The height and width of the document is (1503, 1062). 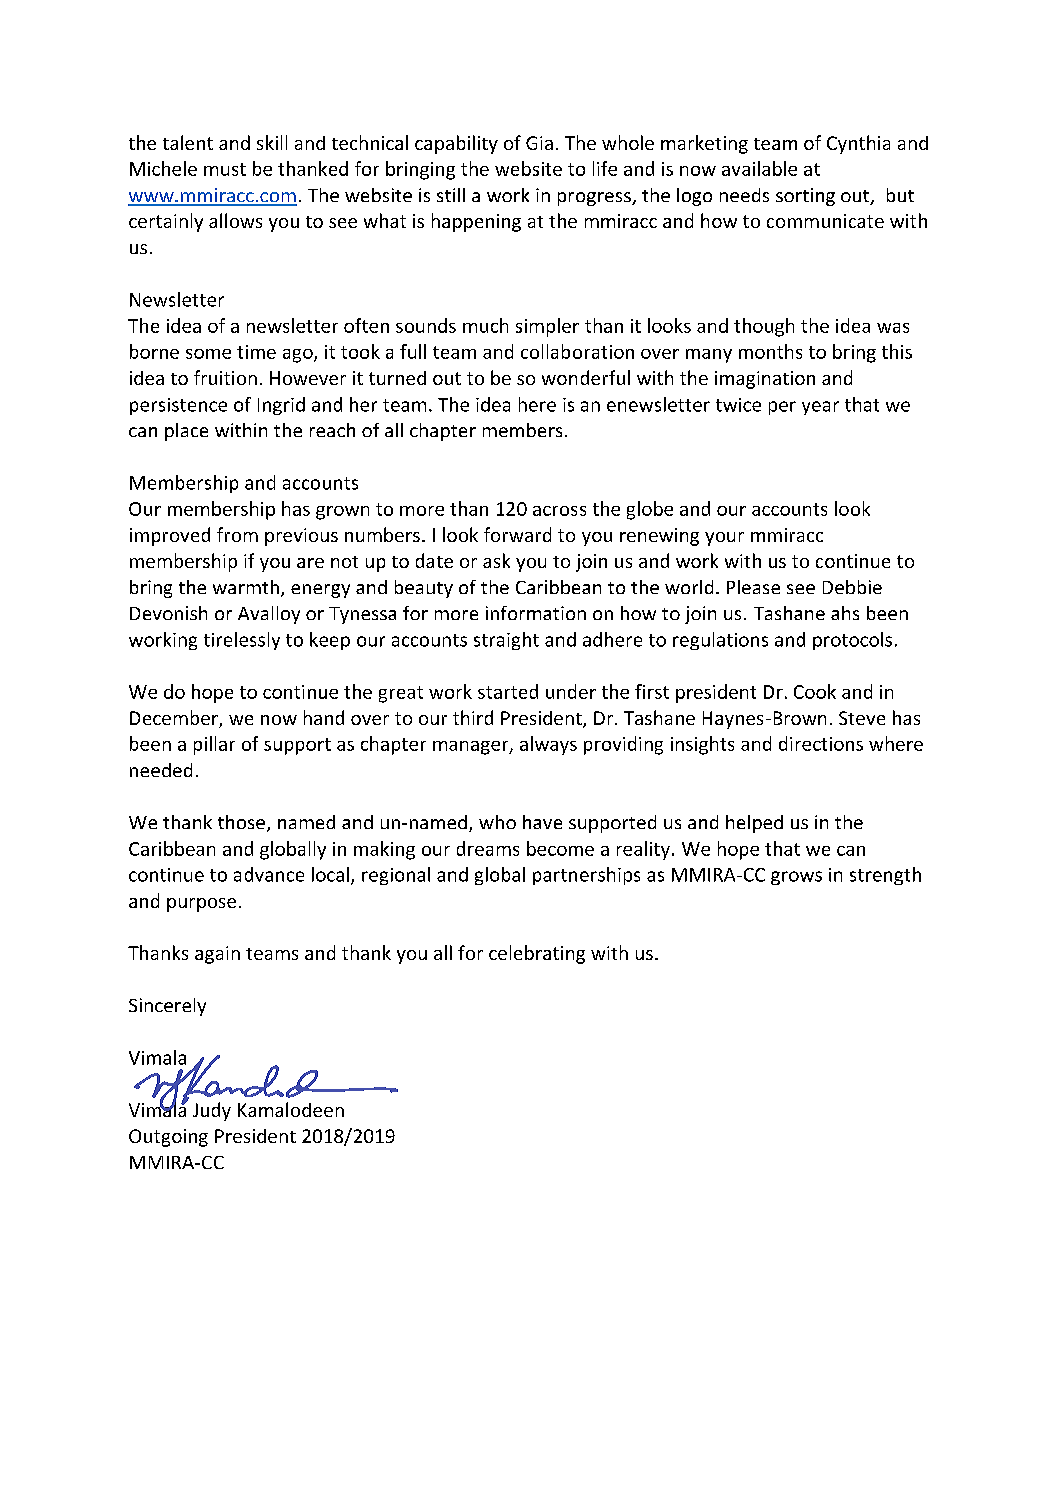 What do you see at coordinates (852, 587) in the document?
I see `Debbie` at bounding box center [852, 587].
